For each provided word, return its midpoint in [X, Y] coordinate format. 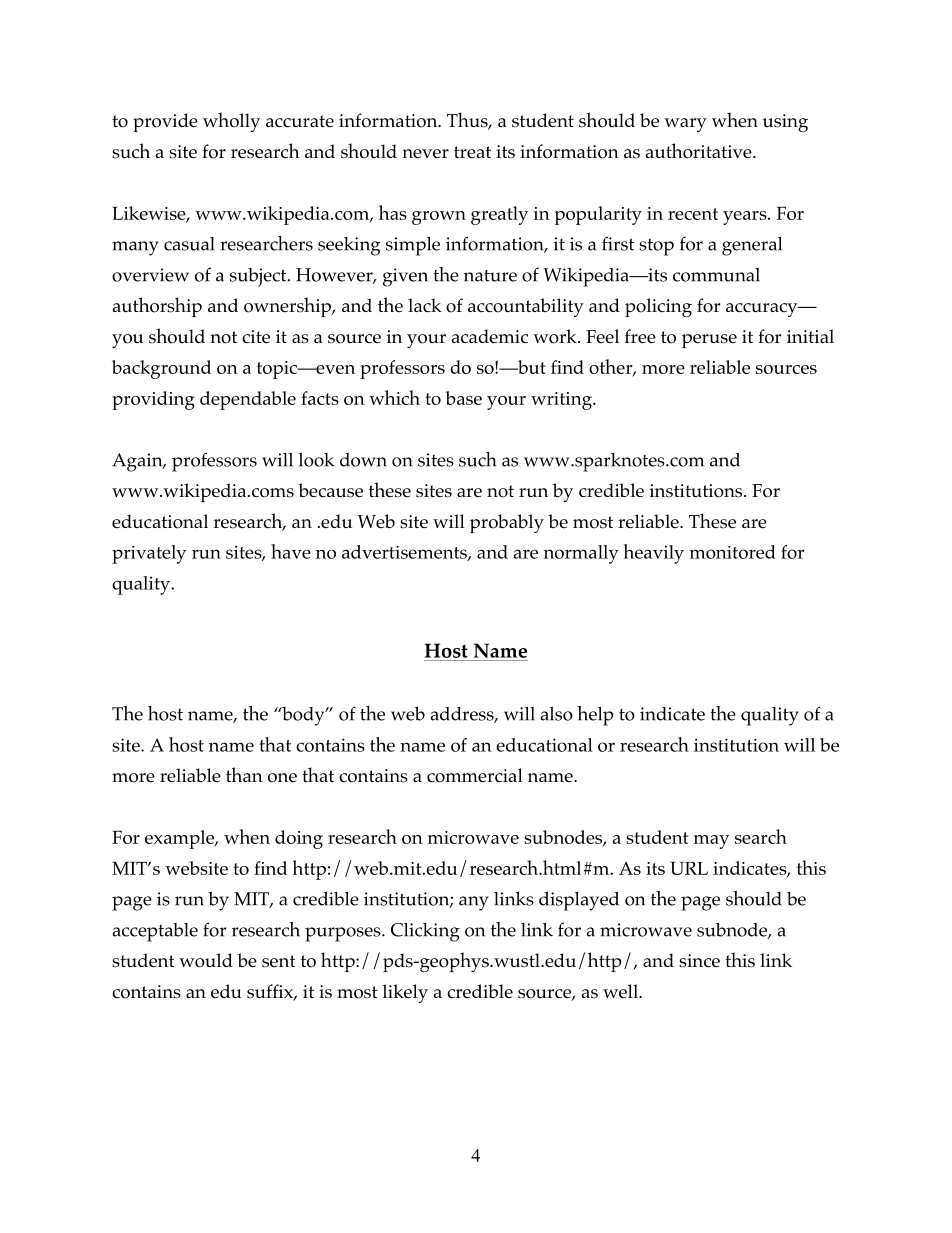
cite [256, 337]
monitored [732, 552]
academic [490, 336]
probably [507, 523]
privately [149, 554]
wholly [231, 122]
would [206, 960]
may [711, 842]
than [244, 774]
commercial [475, 775]
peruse [709, 341]
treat [472, 152]
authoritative [700, 151]
